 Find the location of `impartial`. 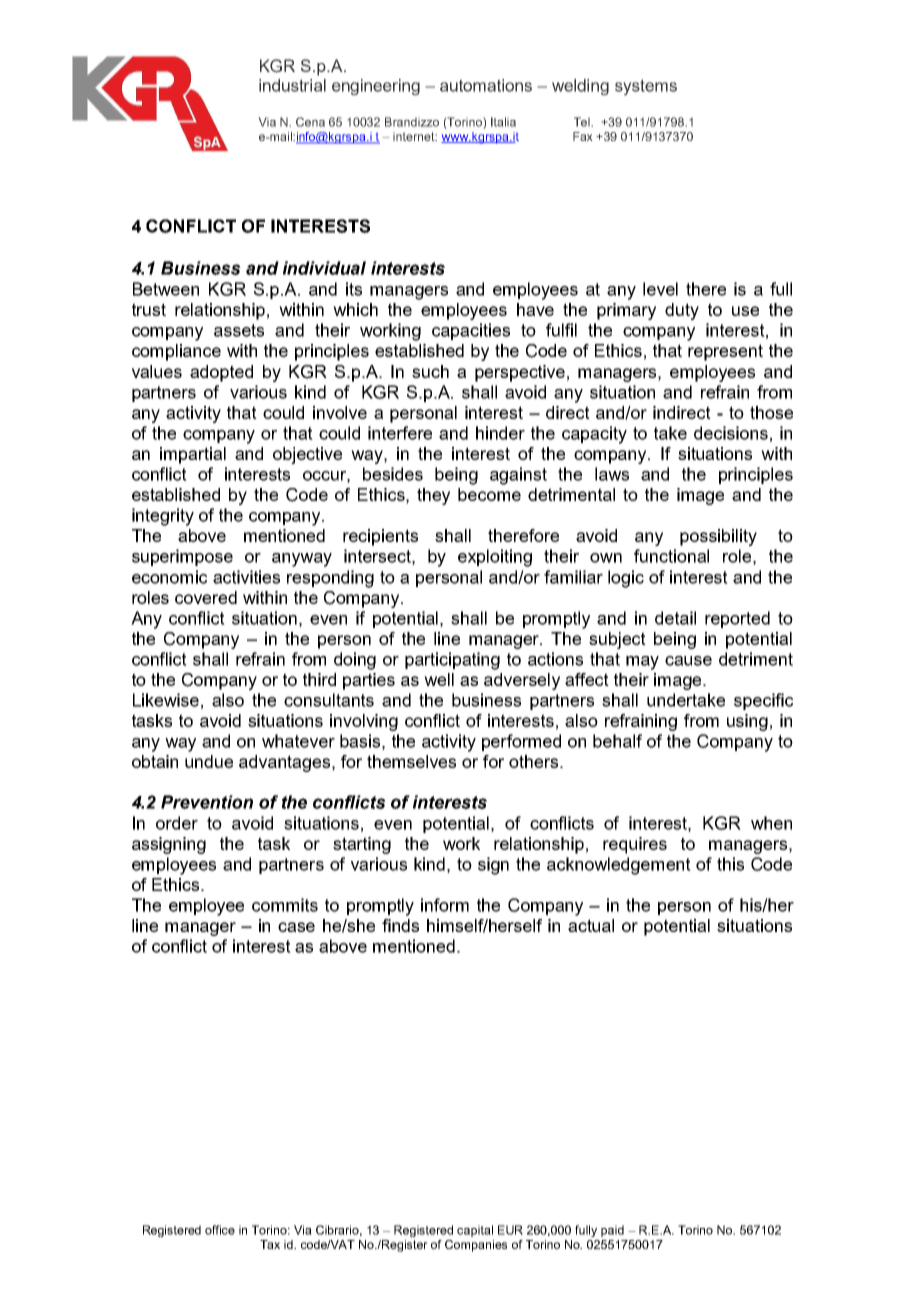

impartial is located at coordinates (193, 455).
